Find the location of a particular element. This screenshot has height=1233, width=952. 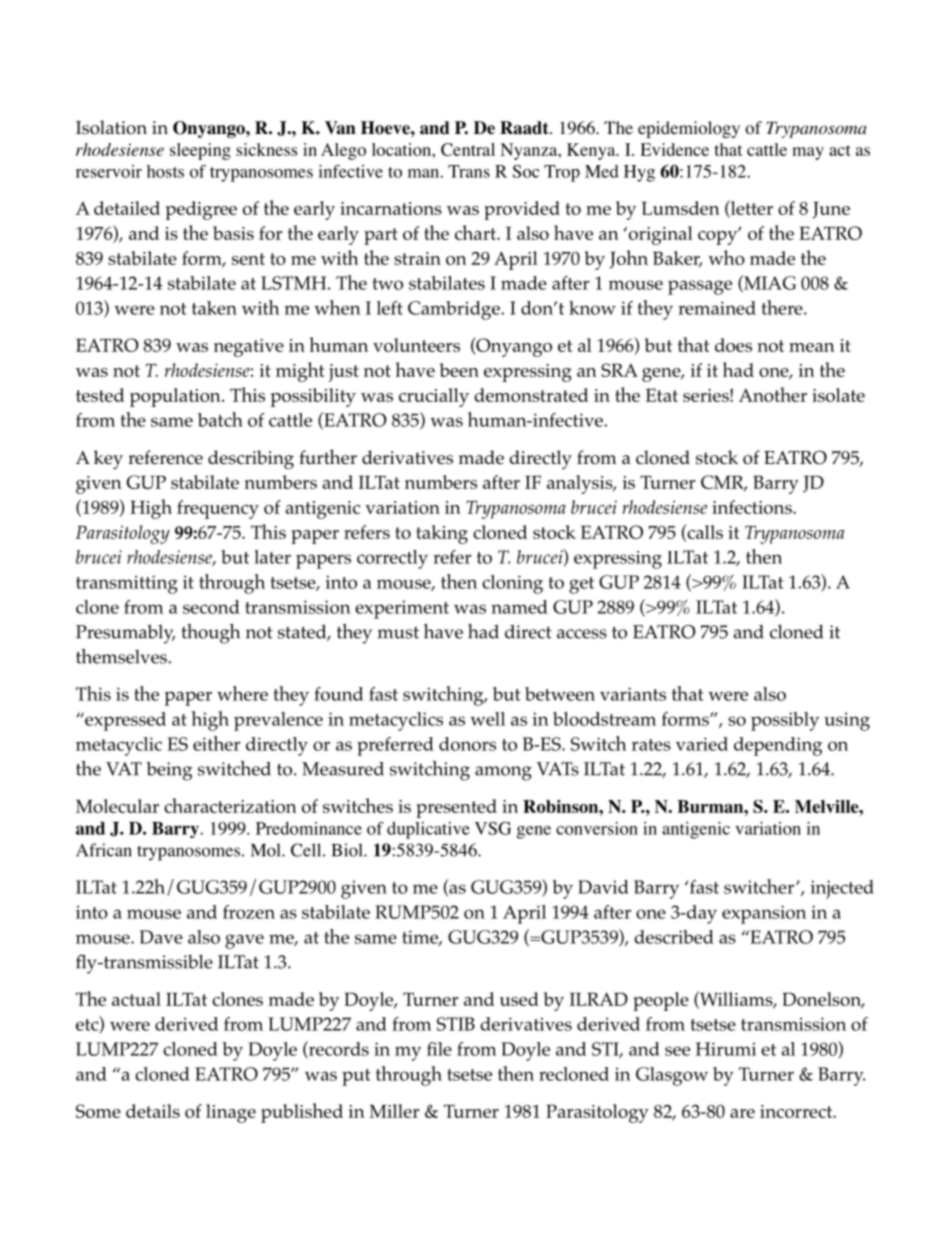

sleeping is located at coordinates (200, 151).
